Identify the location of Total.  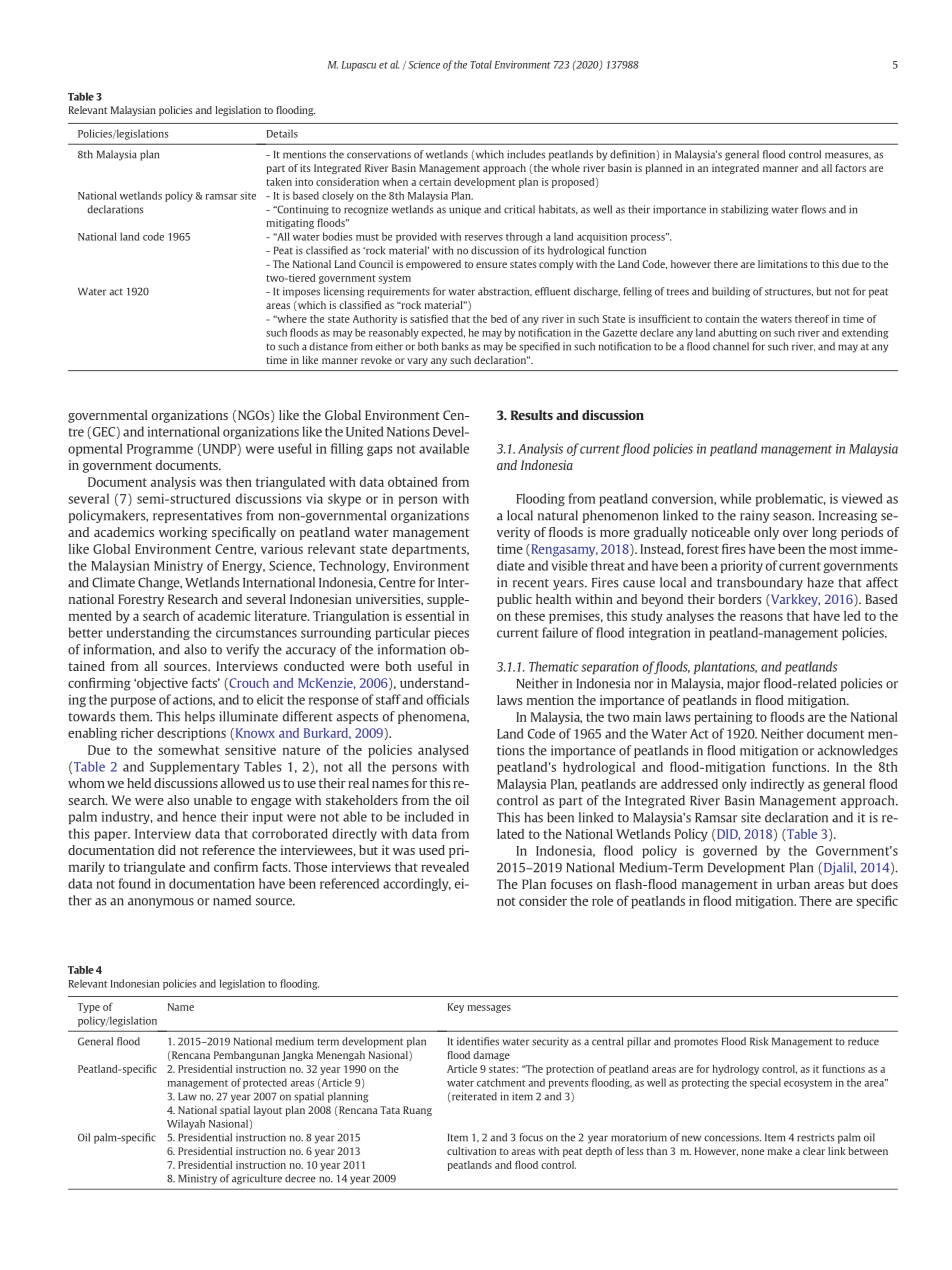
(481, 64).
